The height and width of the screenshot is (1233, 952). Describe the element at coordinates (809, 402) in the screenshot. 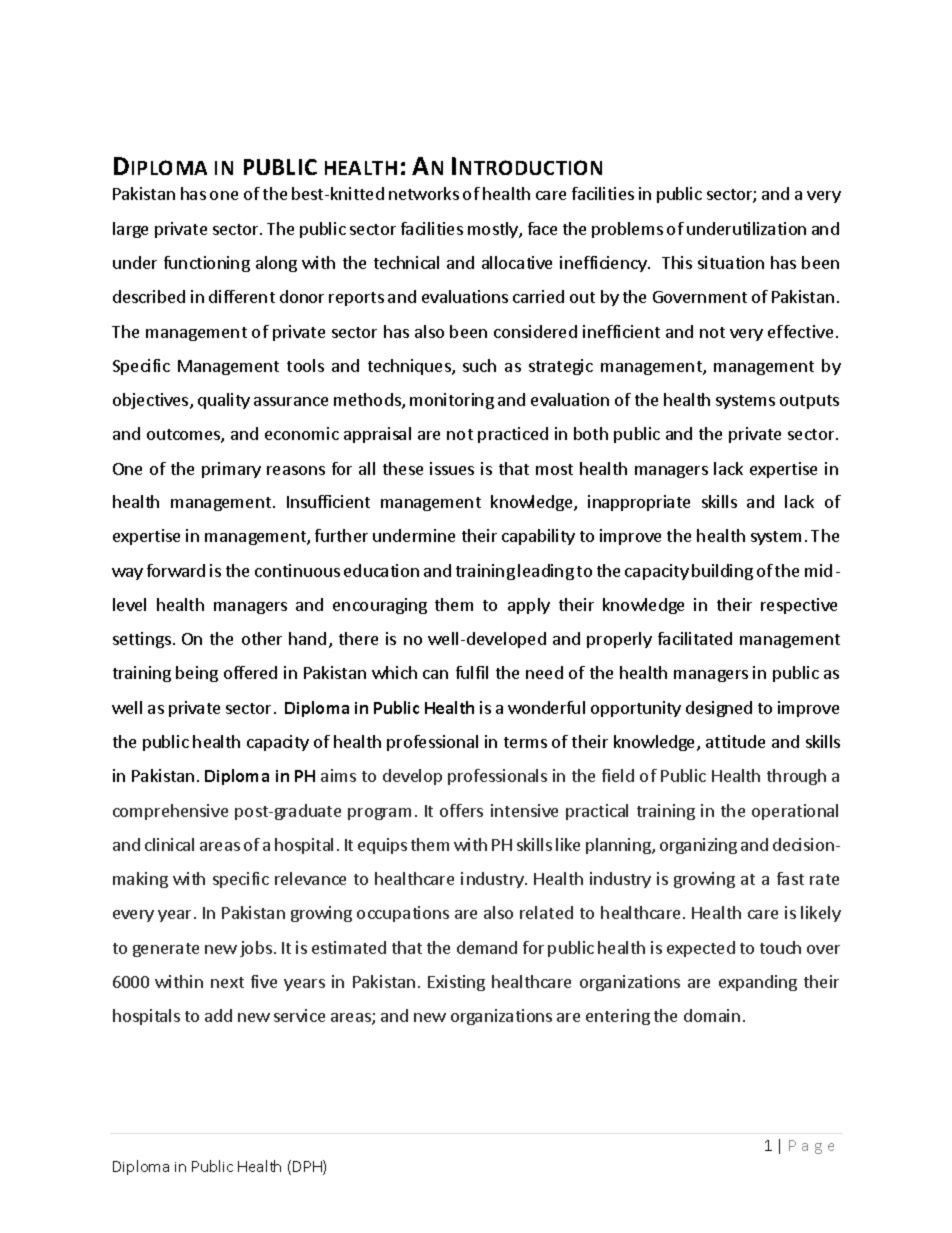

I see `outputs` at that location.
